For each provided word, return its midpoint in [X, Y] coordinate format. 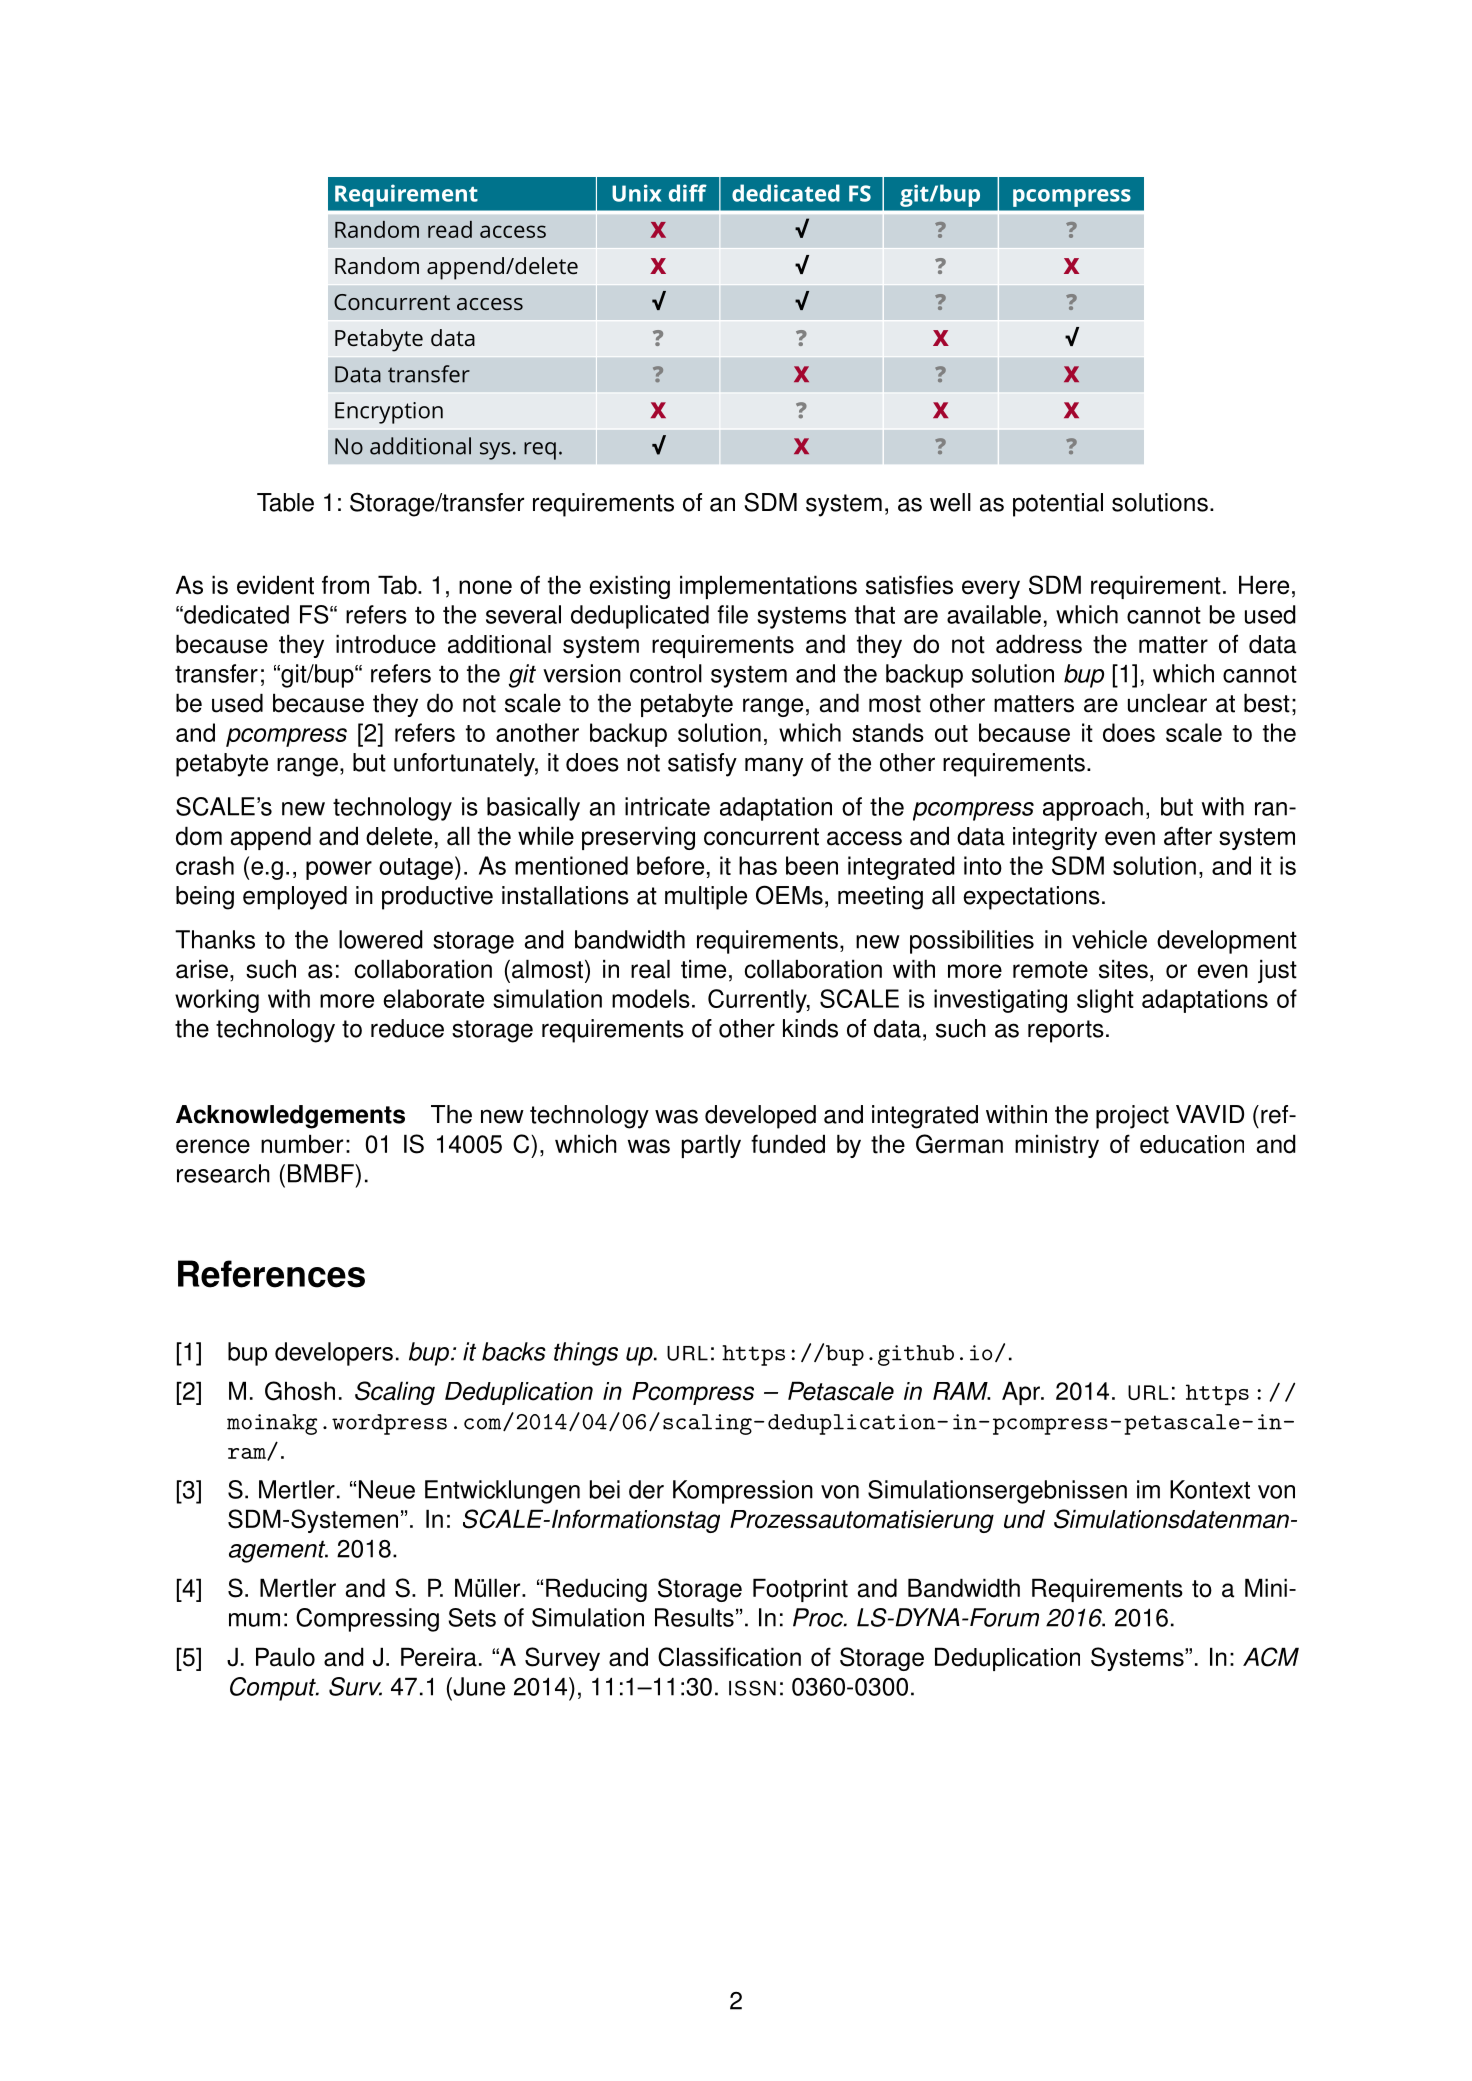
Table [285, 502]
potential [1058, 505]
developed [760, 1117]
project [1132, 1117]
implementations [768, 587]
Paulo [285, 1657]
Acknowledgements [290, 1117]
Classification [729, 1657]
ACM [1271, 1657]
